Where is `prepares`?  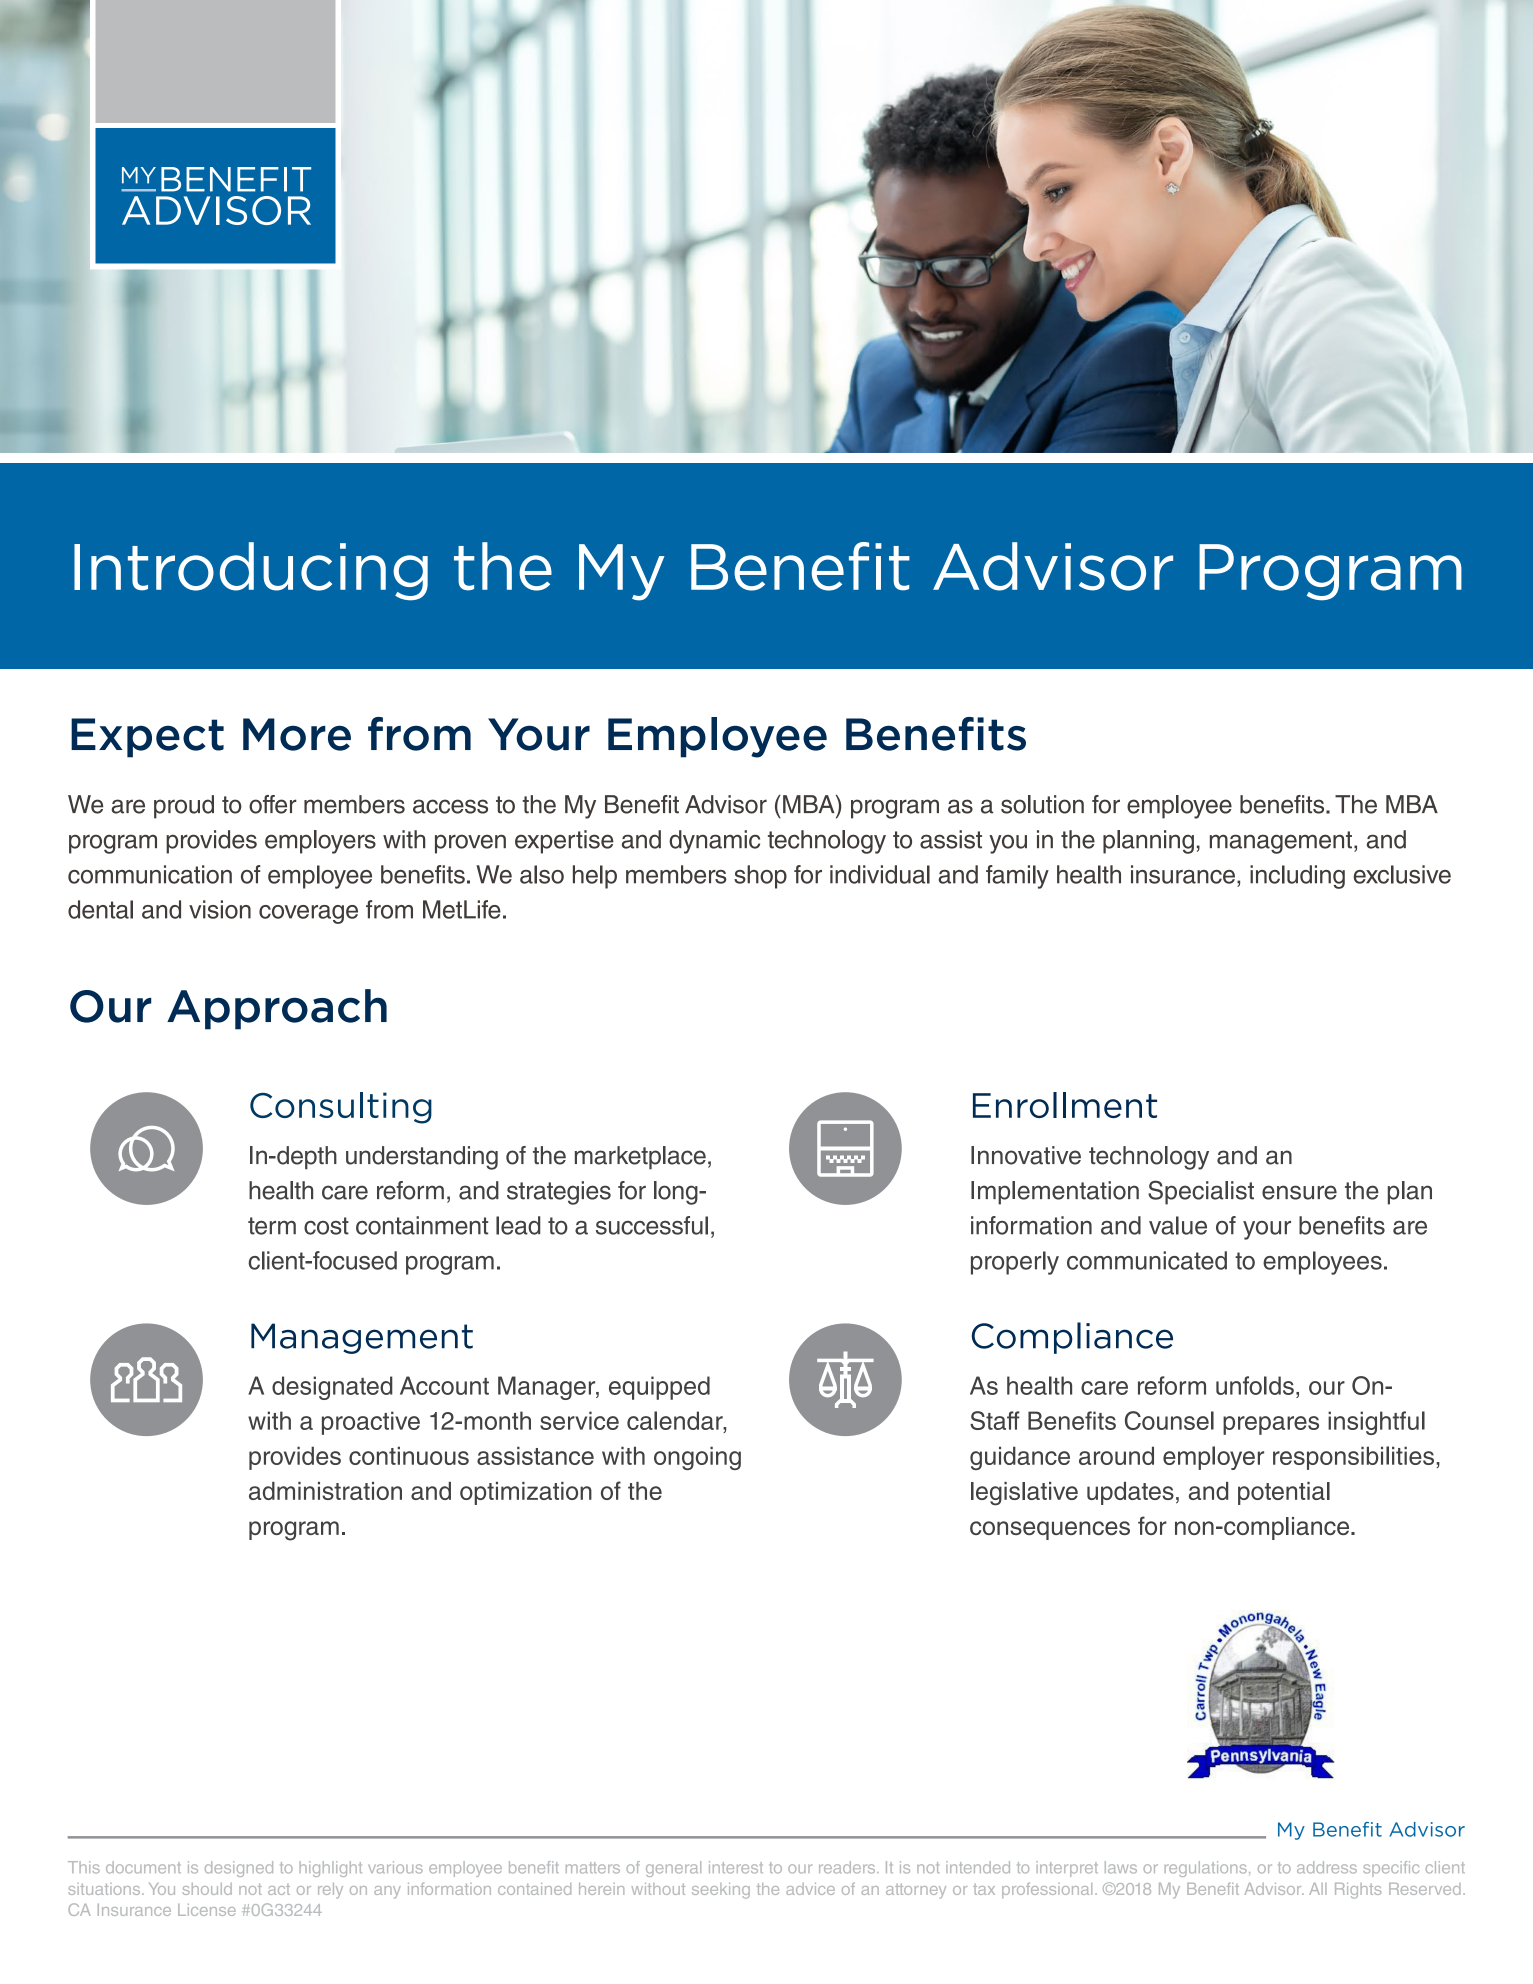 prepares is located at coordinates (1271, 1425).
